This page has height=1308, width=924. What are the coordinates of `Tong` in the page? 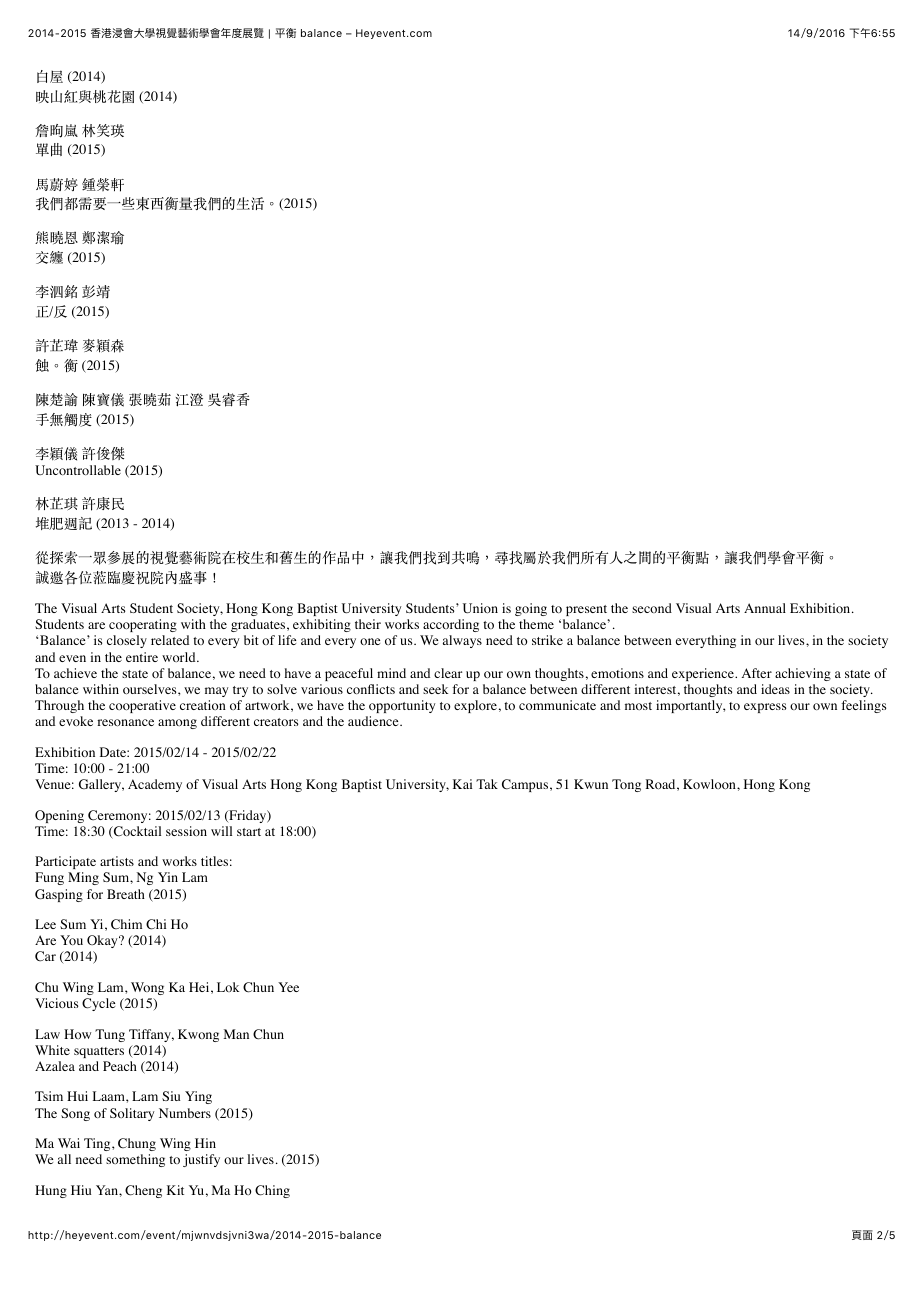 It's located at (626, 785).
